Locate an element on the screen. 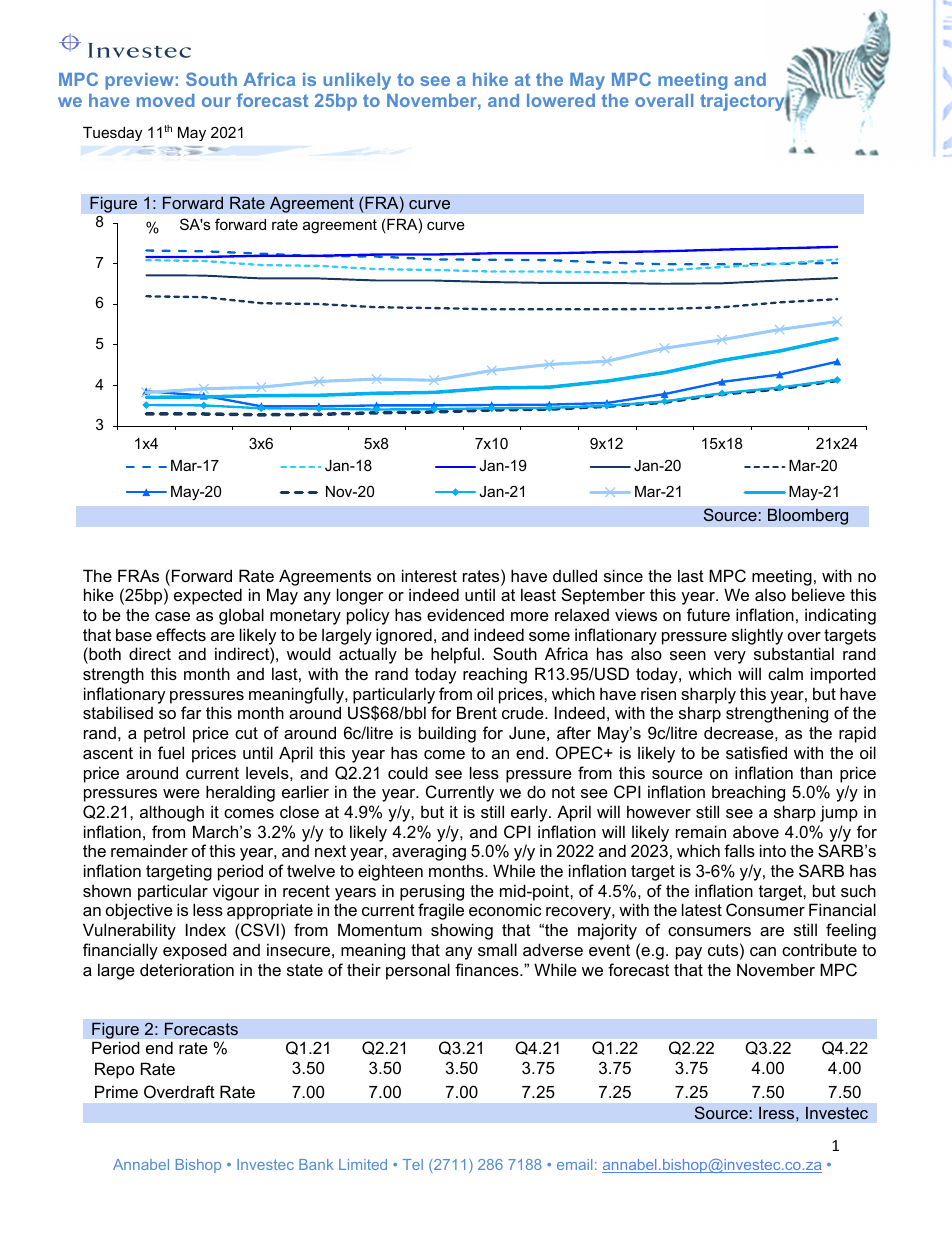 The width and height of the screenshot is (952, 1233). Bloomberg is located at coordinates (808, 516).
